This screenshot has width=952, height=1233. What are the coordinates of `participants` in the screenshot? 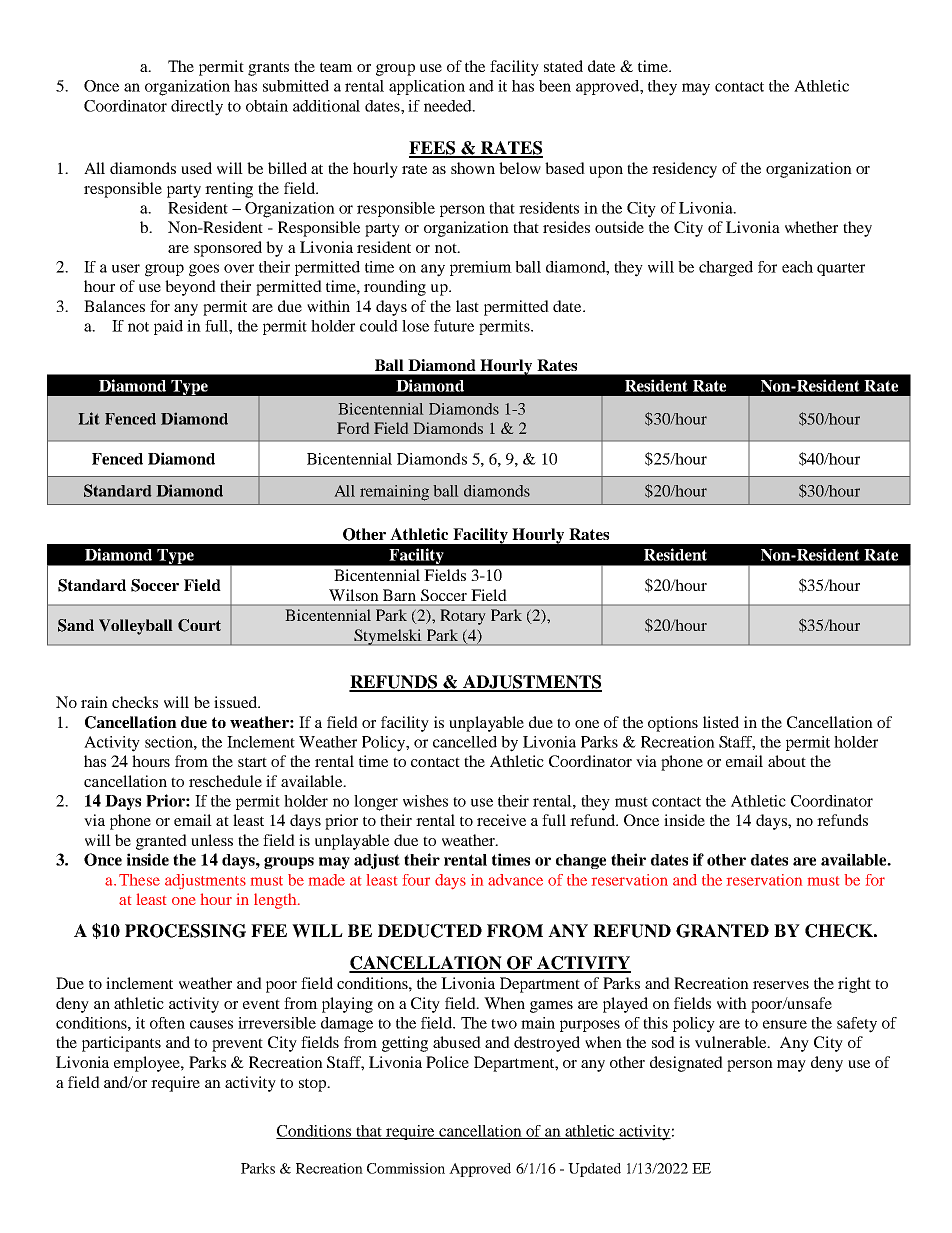 It's located at (121, 1044).
